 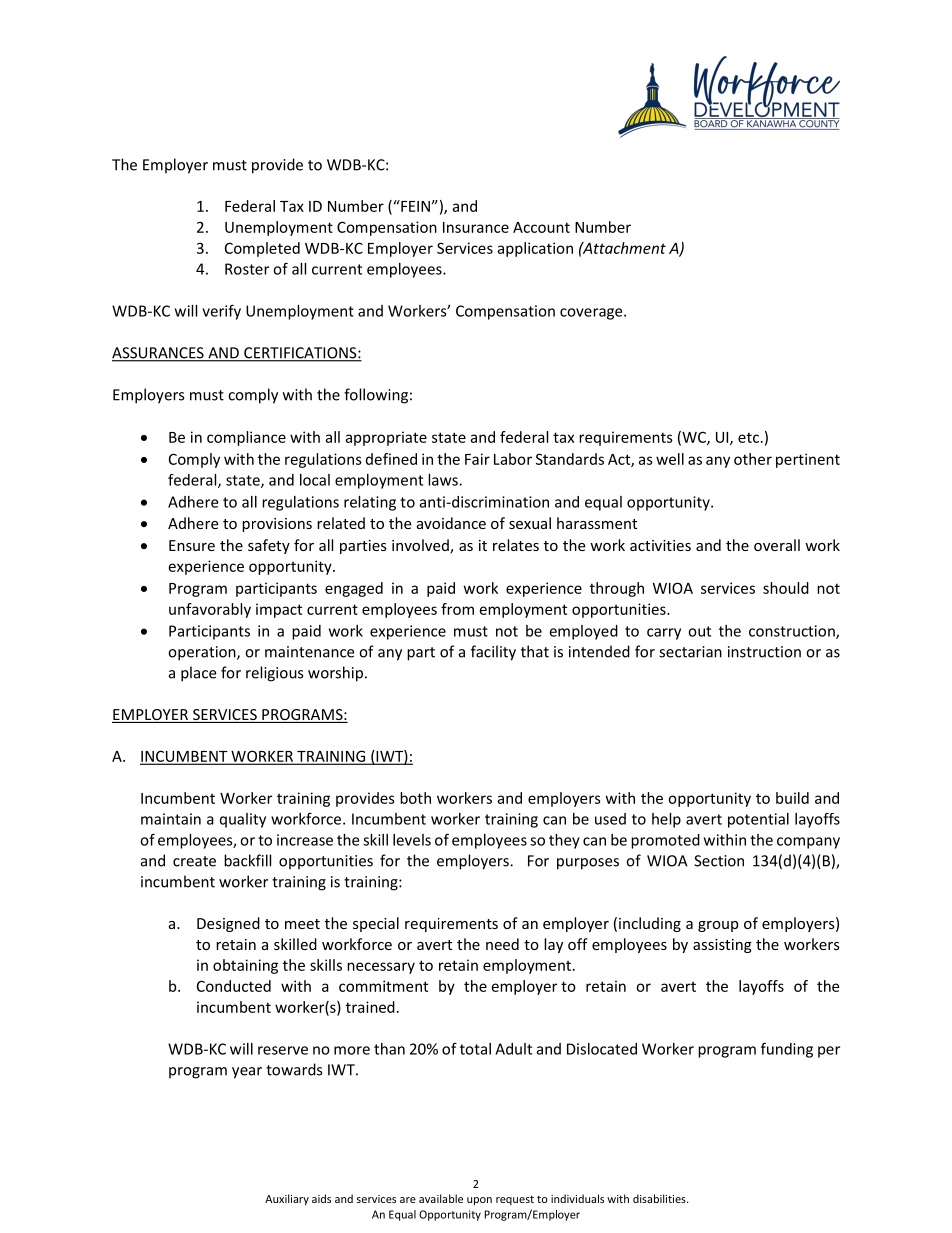 I want to click on coverage, so click(x=592, y=314).
